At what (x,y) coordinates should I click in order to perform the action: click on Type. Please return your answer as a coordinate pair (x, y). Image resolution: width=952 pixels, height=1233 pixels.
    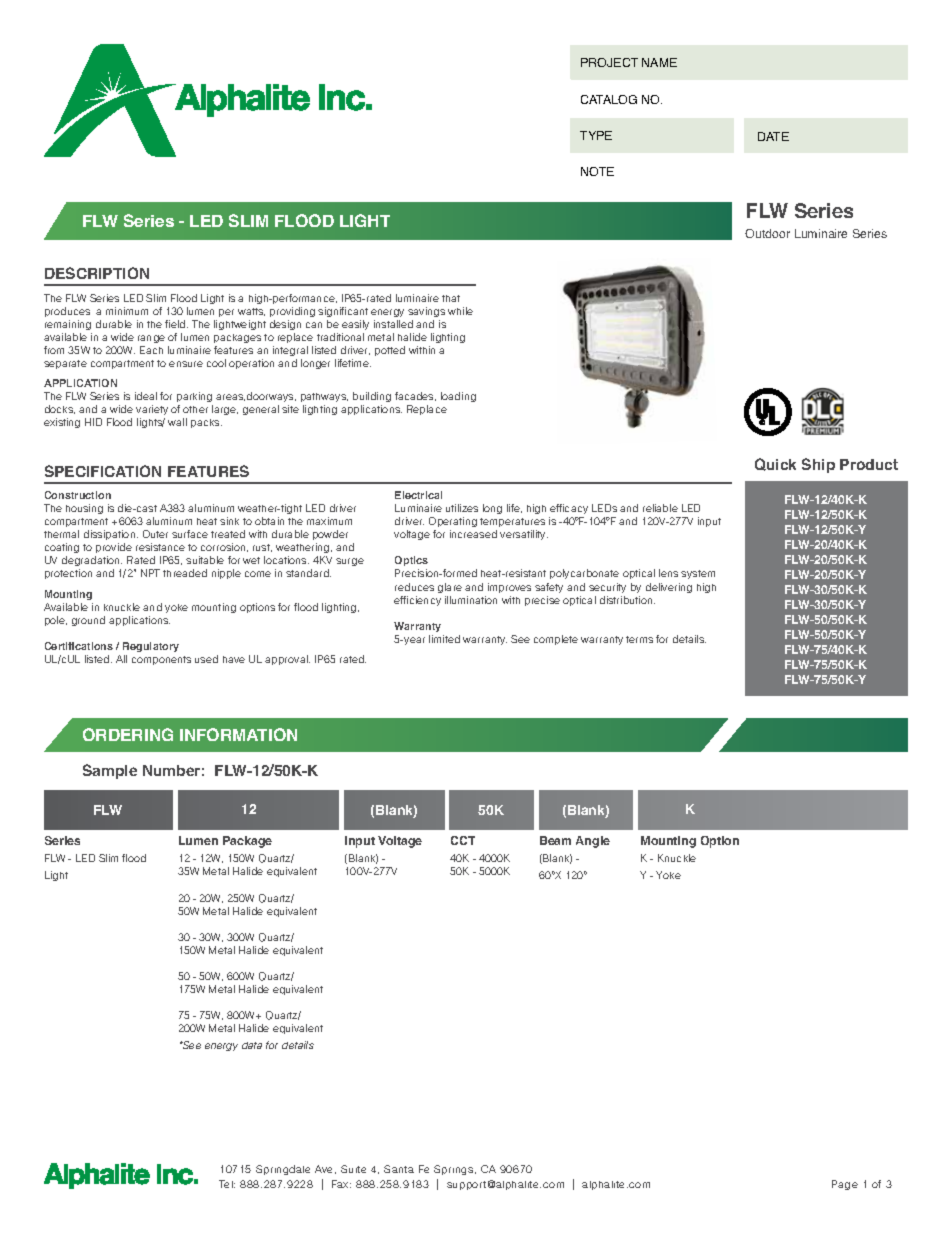
    Looking at the image, I should click on (596, 135).
